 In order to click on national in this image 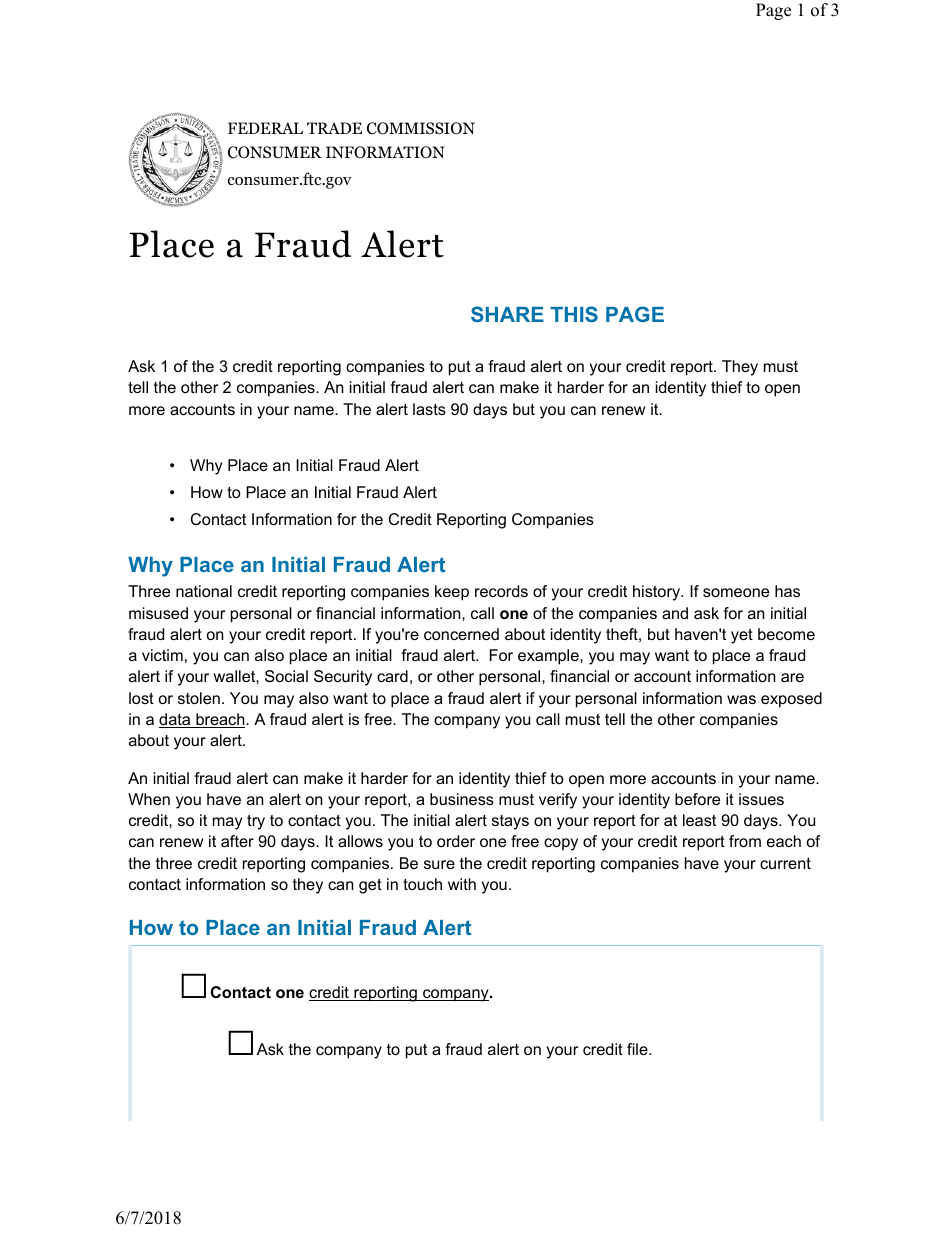, I will do `click(204, 591)`.
